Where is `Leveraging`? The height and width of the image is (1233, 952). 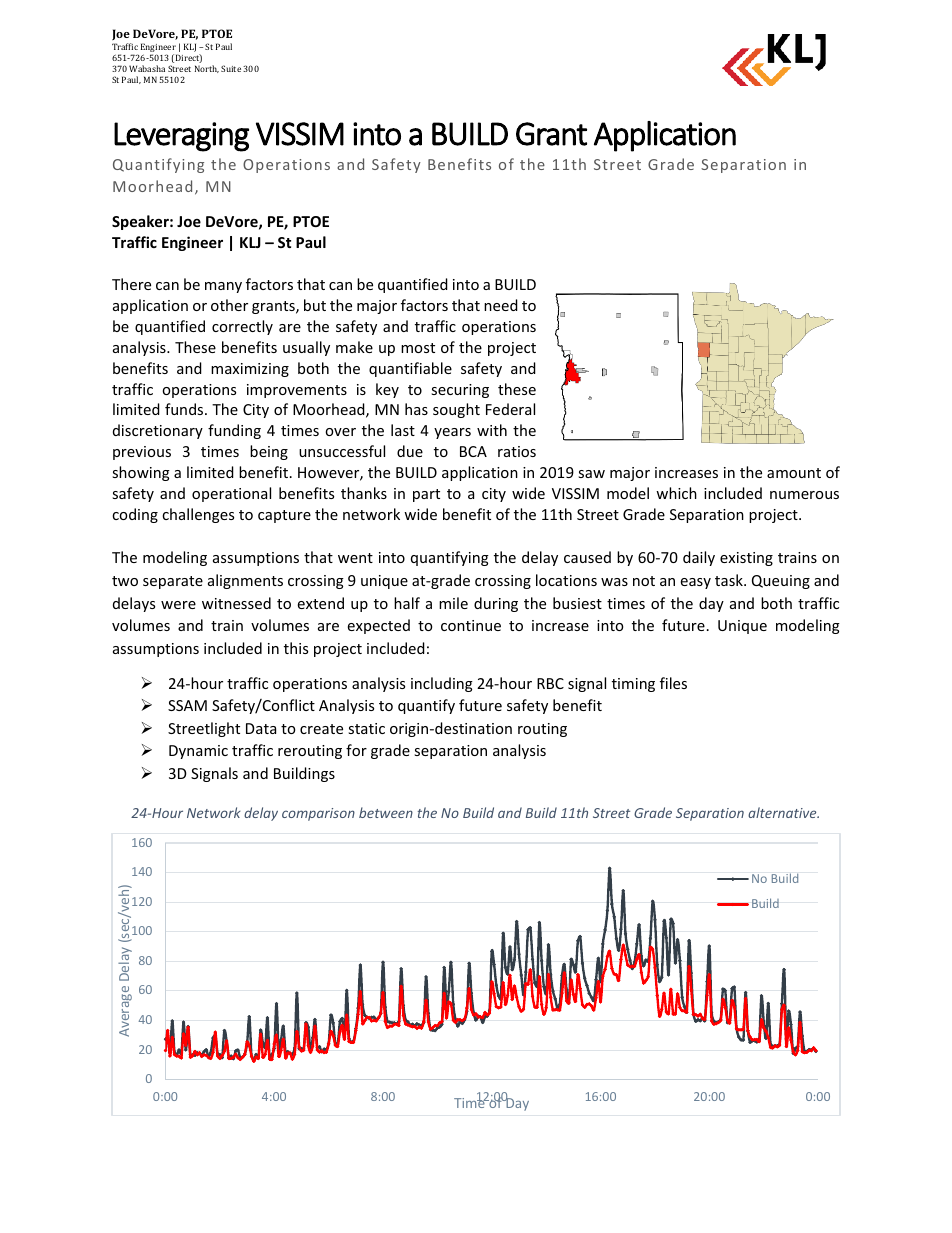 Leveraging is located at coordinates (181, 137).
